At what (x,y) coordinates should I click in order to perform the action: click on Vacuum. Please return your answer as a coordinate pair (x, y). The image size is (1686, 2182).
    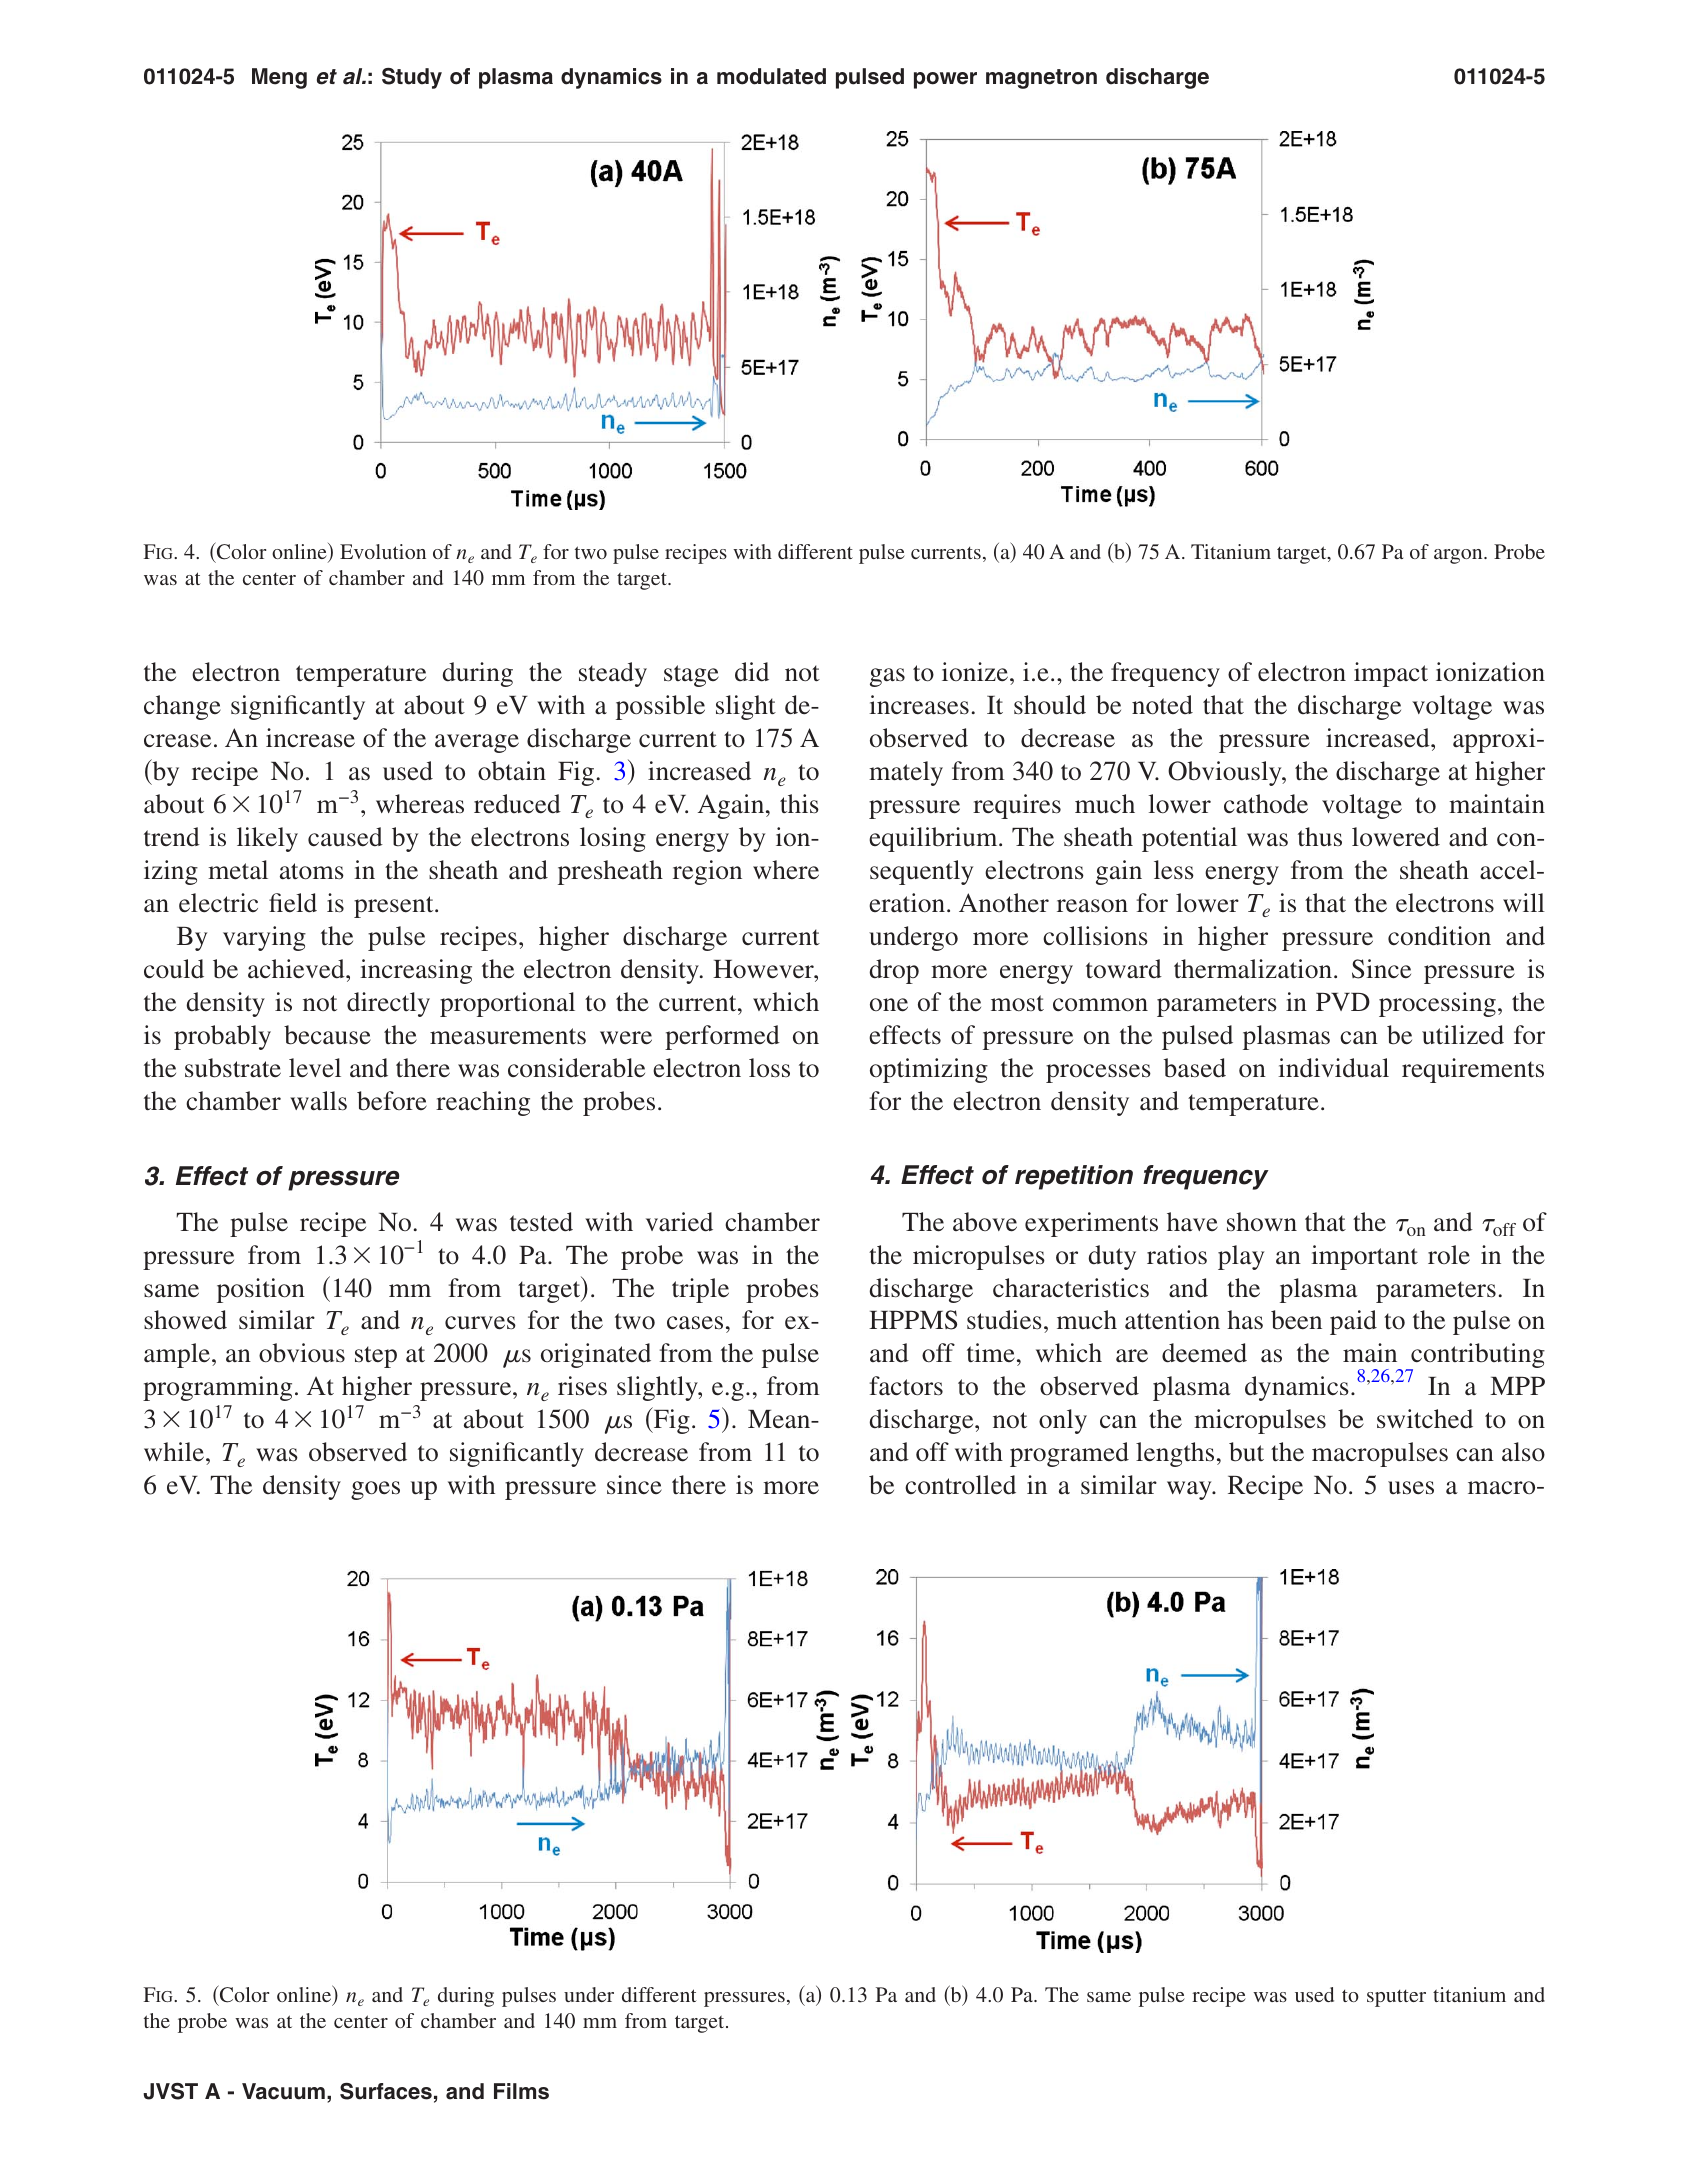
    Looking at the image, I should click on (283, 2091).
